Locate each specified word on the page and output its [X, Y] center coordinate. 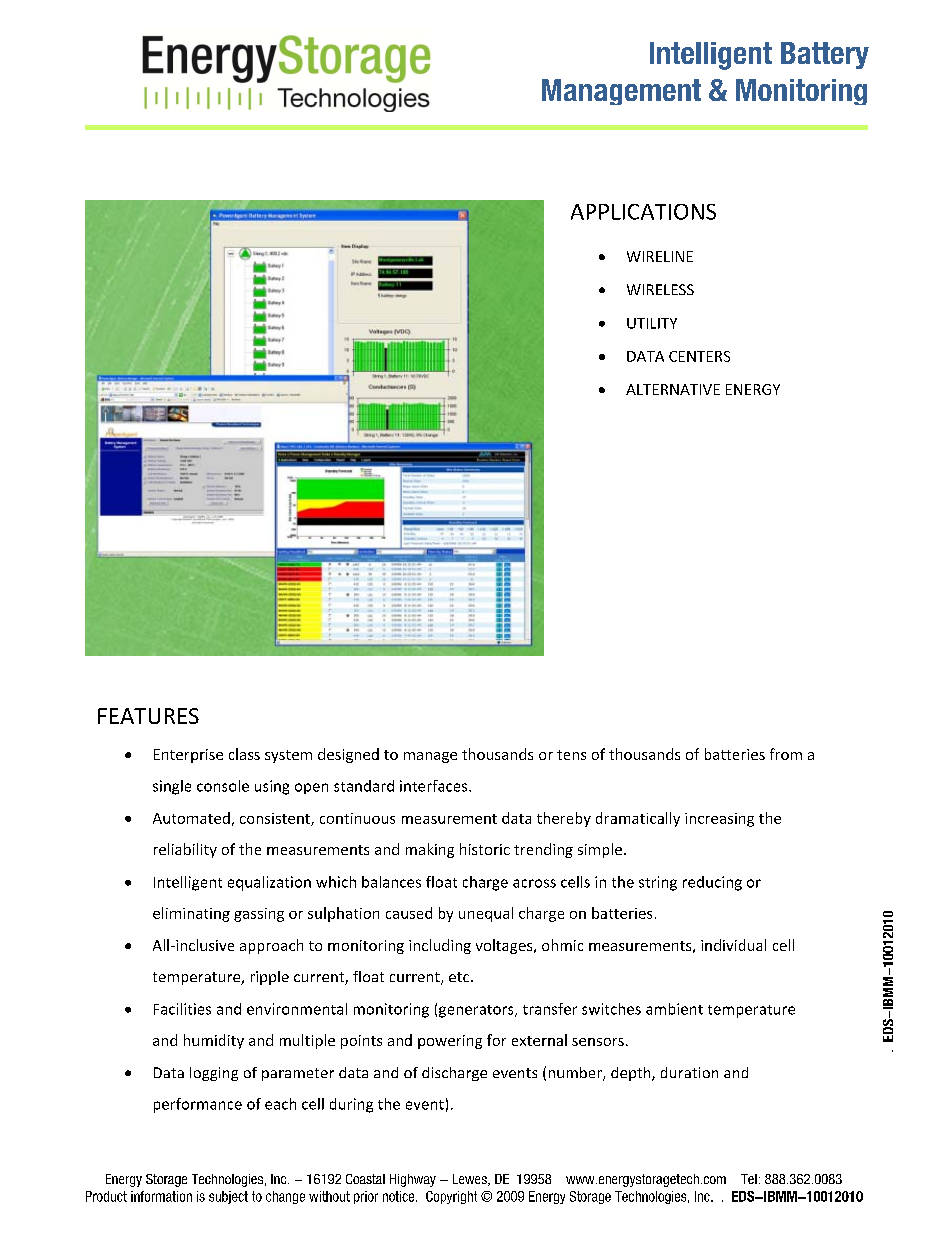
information [161, 1196]
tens [571, 755]
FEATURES [148, 716]
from [786, 754]
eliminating [191, 914]
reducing [712, 883]
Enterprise [188, 756]
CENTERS [699, 356]
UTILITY [652, 323]
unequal [486, 914]
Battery [825, 55]
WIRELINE [660, 256]
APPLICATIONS [643, 212]
